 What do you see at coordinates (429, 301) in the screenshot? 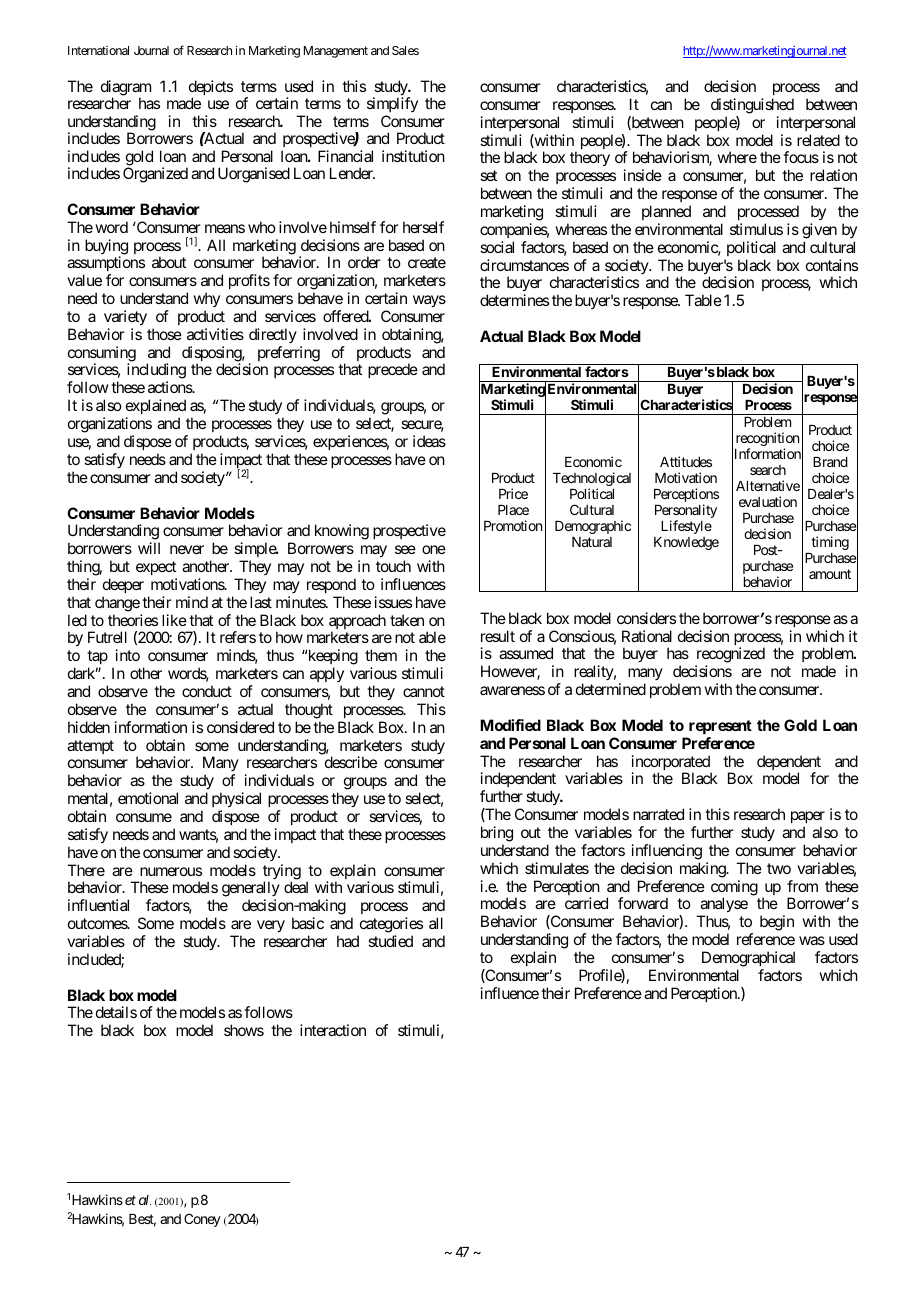
I see `ways` at bounding box center [429, 301].
